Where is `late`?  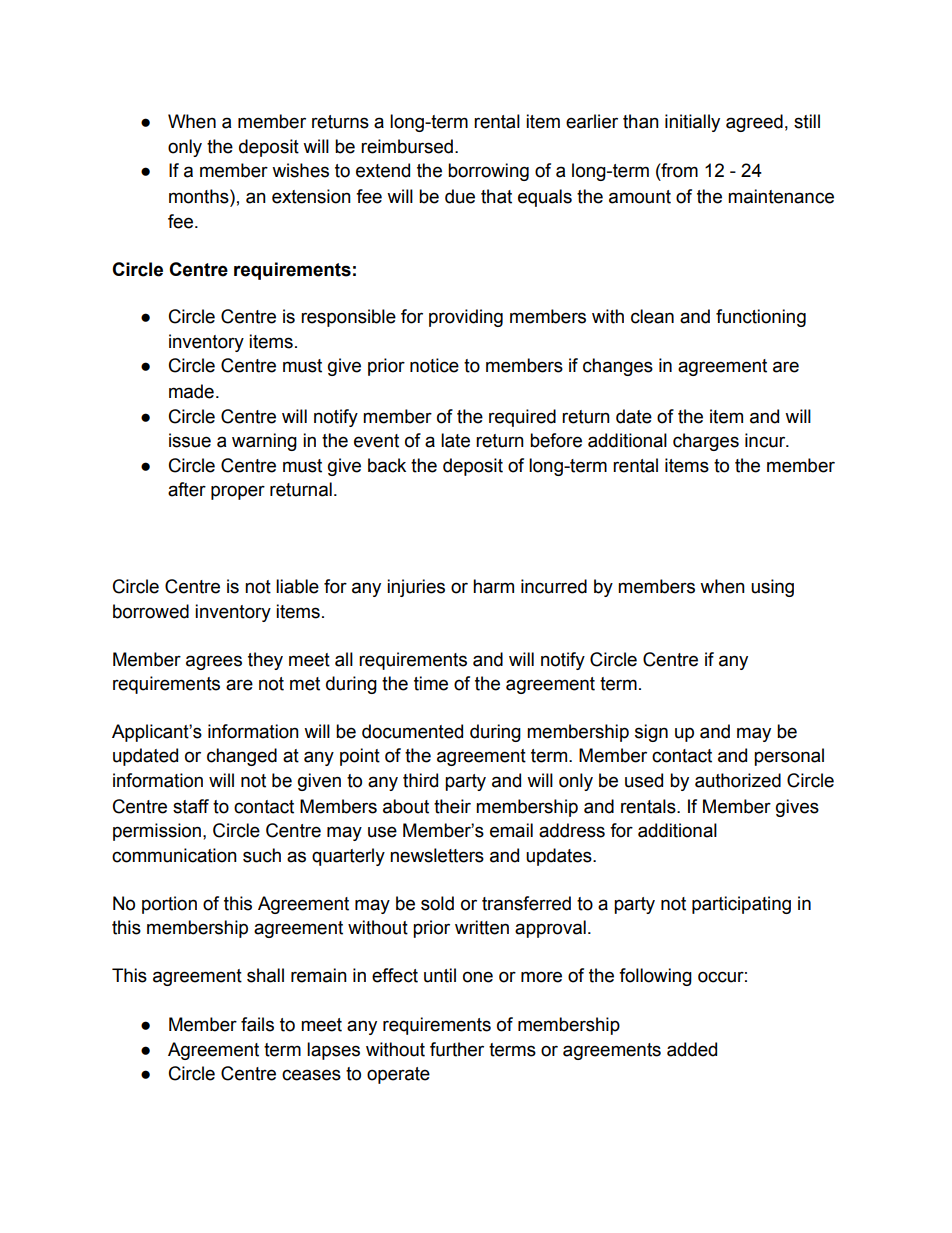 late is located at coordinates (455, 440).
